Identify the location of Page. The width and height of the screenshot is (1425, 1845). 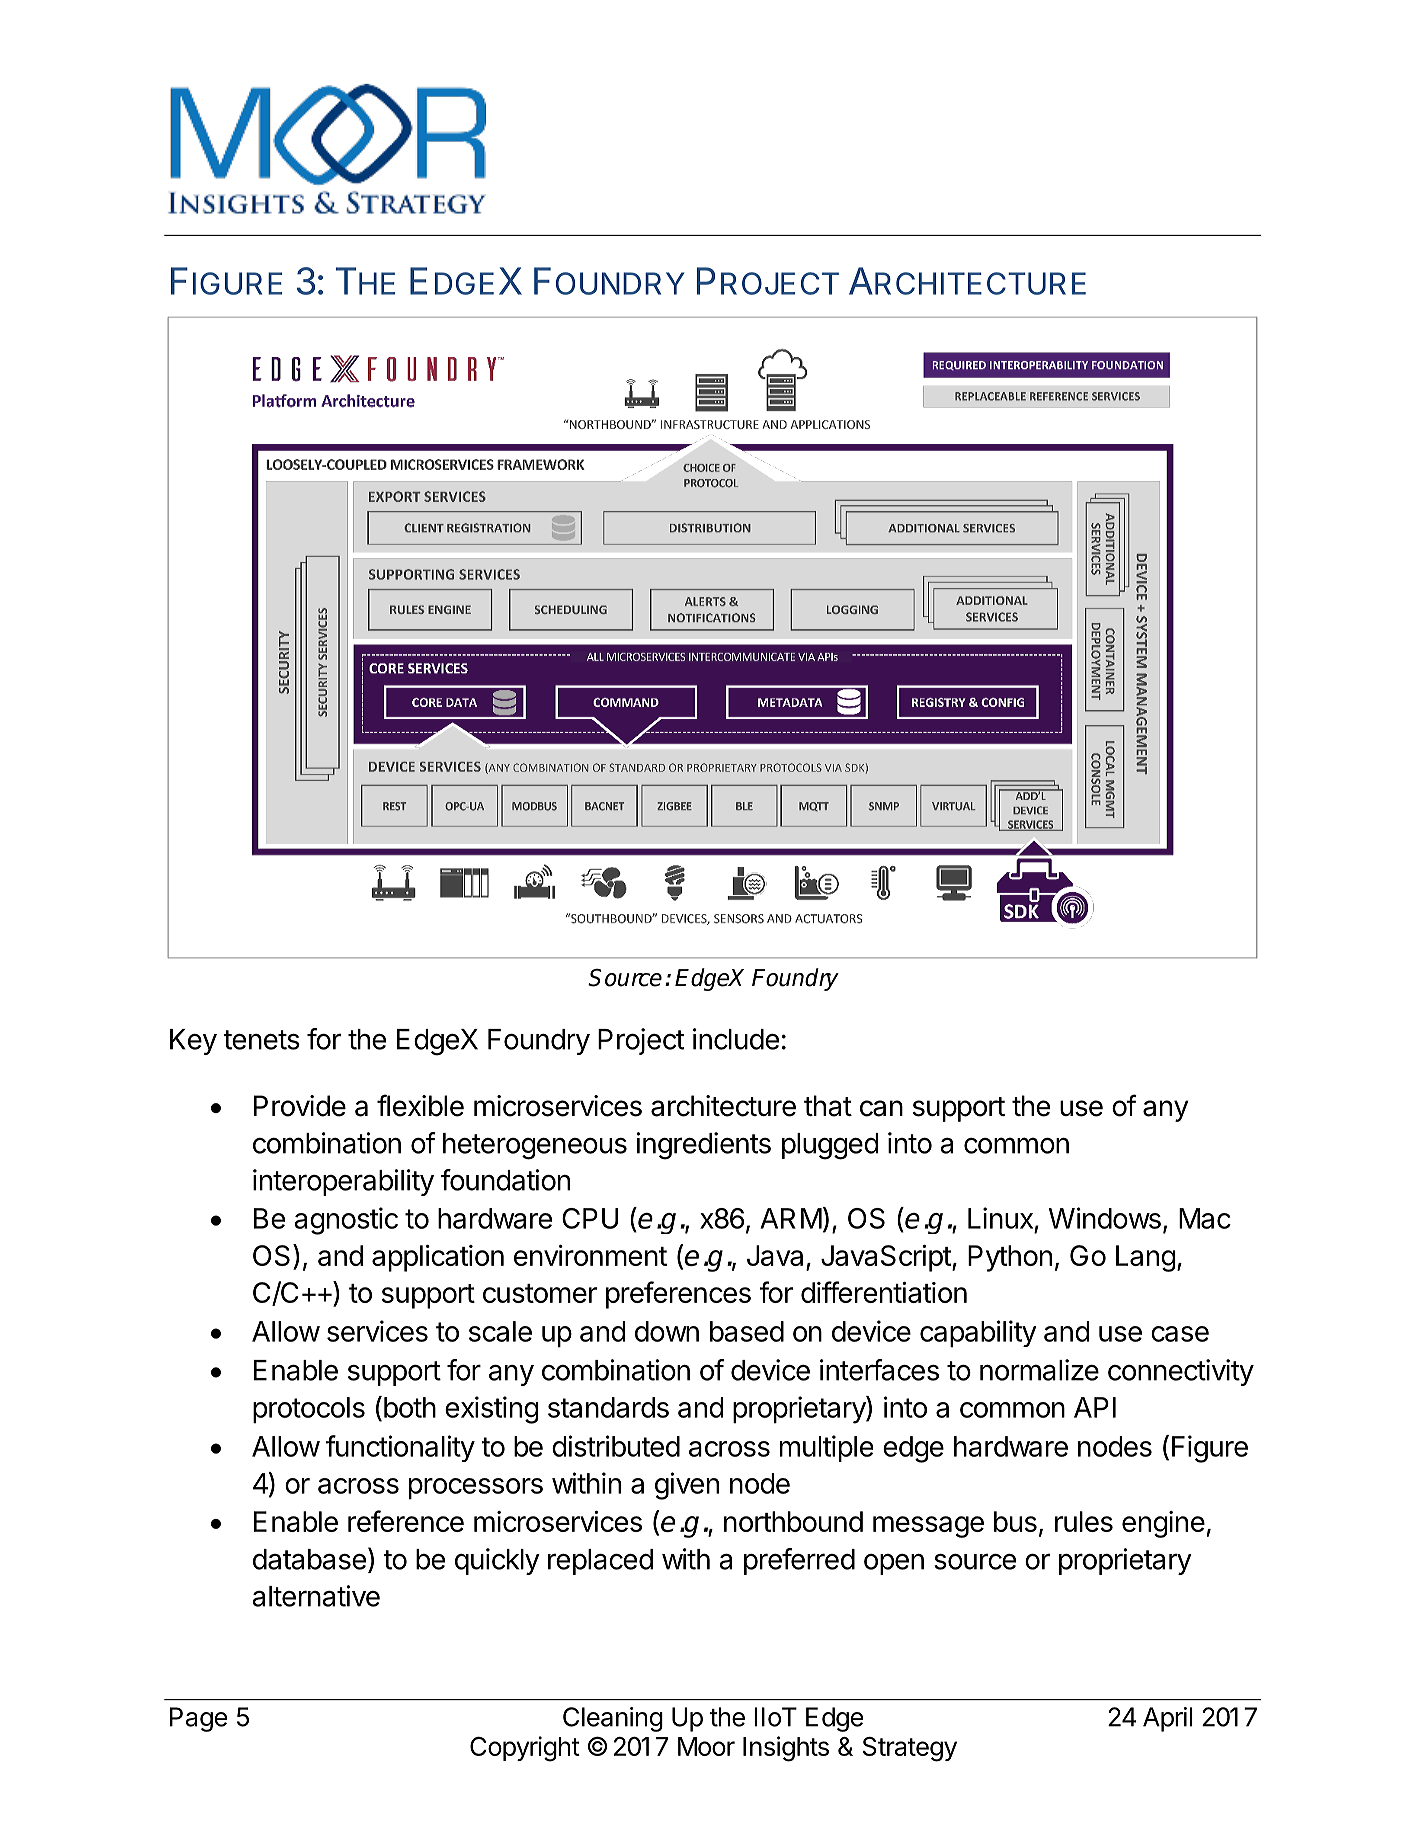
(199, 1719).
